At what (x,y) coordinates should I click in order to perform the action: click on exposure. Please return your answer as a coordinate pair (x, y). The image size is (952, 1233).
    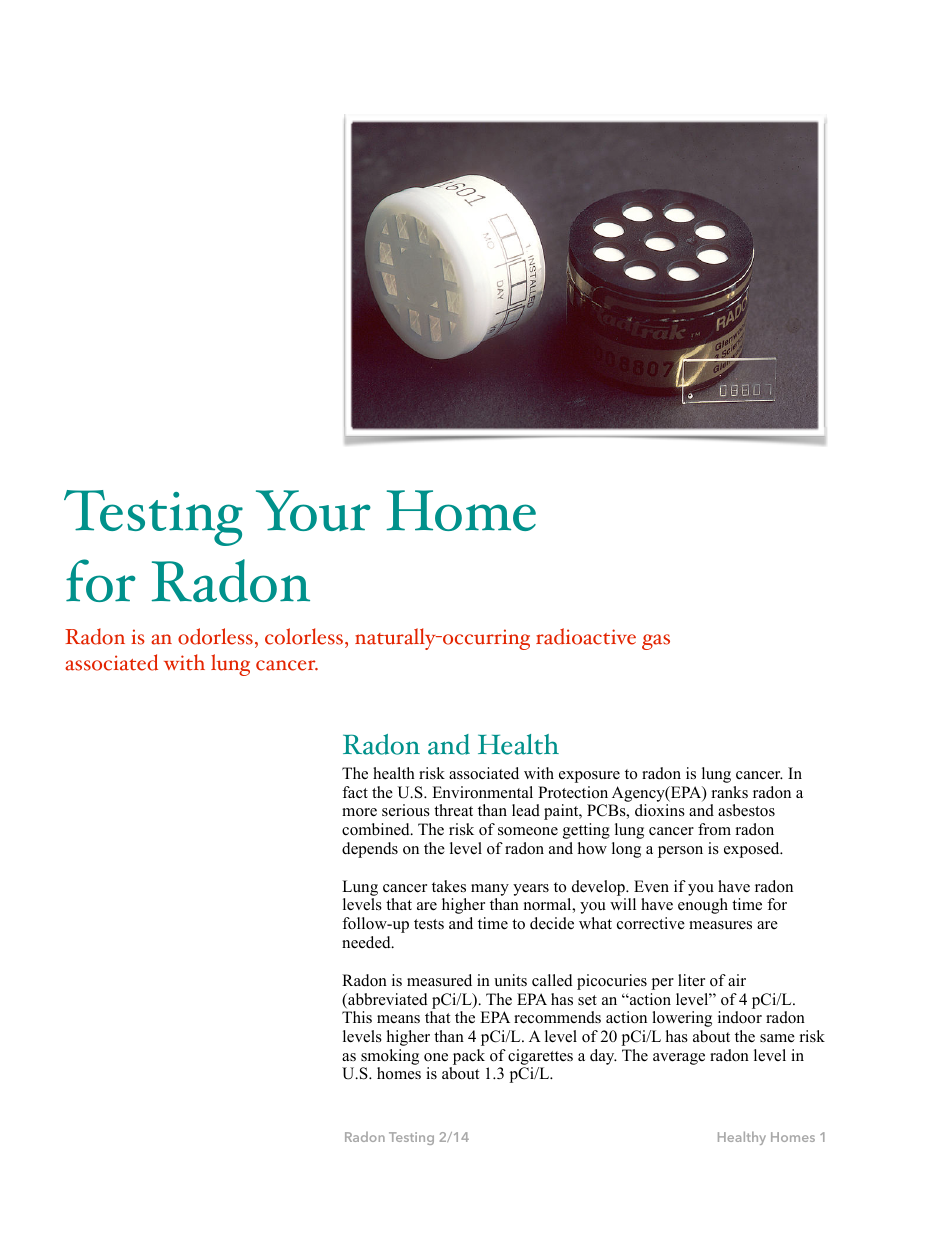
    Looking at the image, I should click on (589, 777).
